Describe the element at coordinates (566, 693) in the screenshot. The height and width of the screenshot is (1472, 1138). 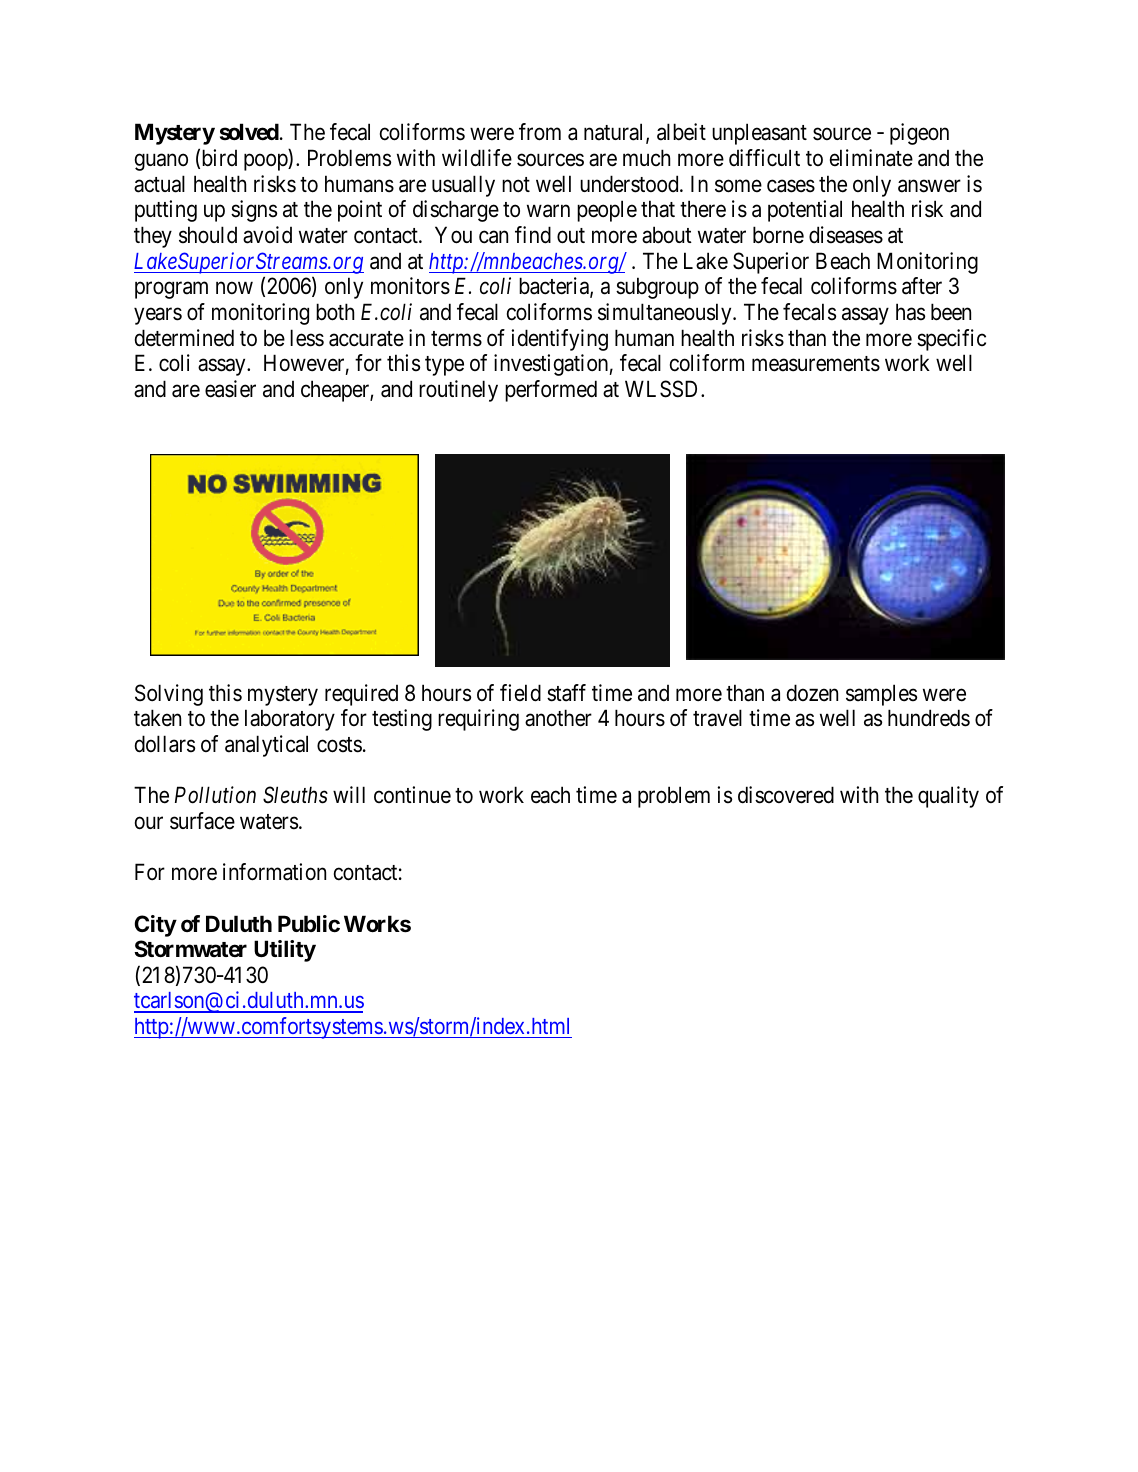
I see `staff` at that location.
